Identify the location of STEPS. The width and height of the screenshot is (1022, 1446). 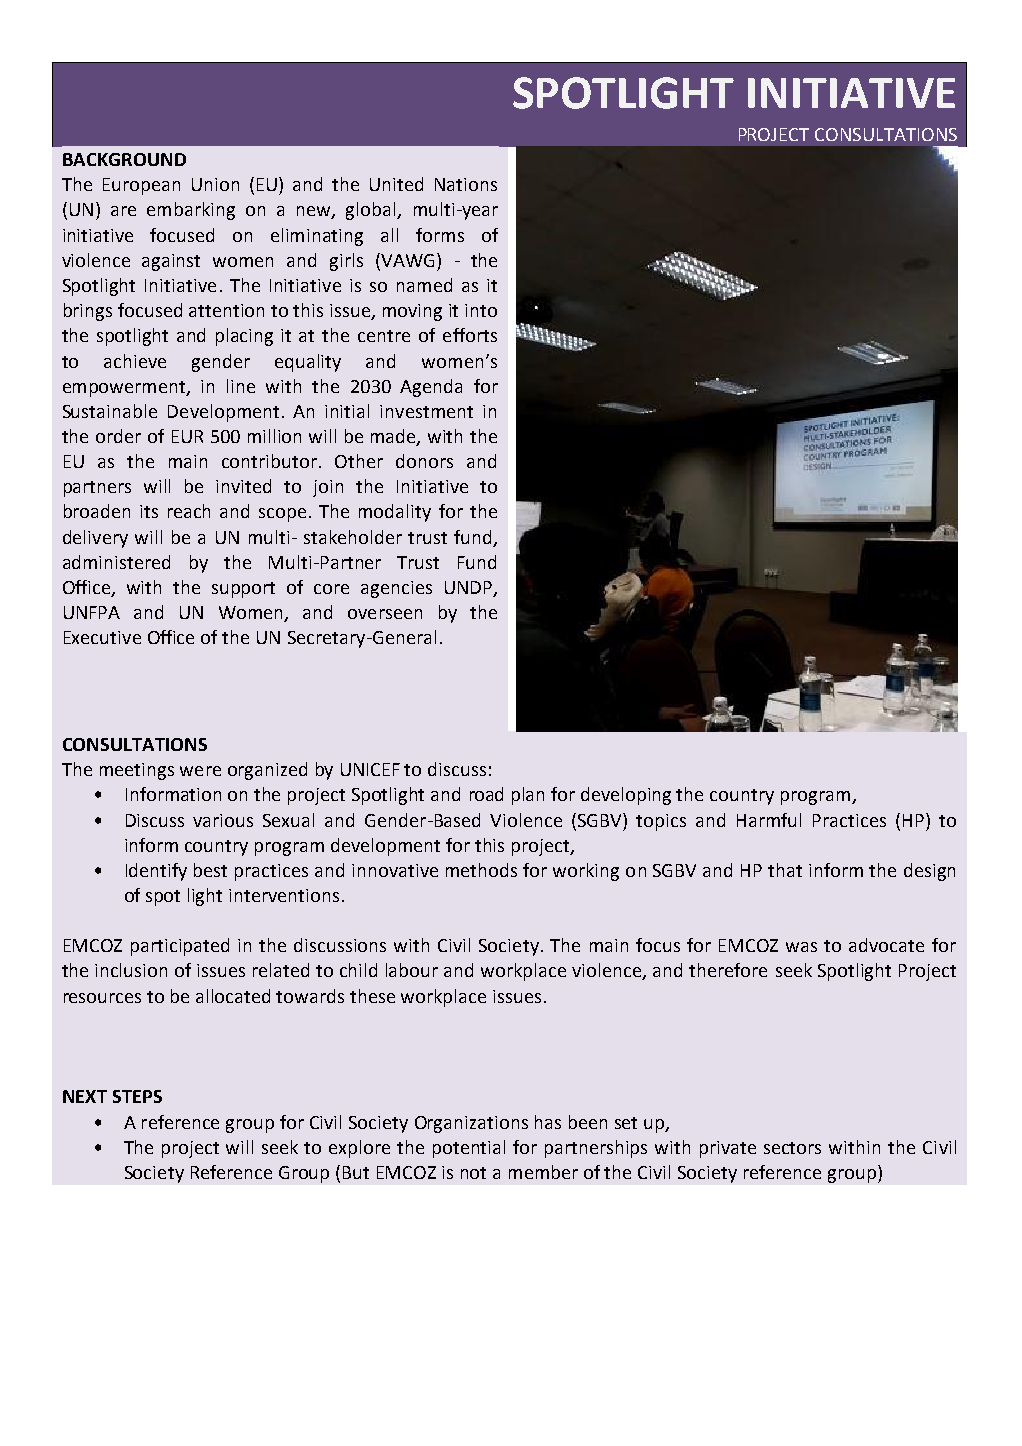
(137, 1096).
